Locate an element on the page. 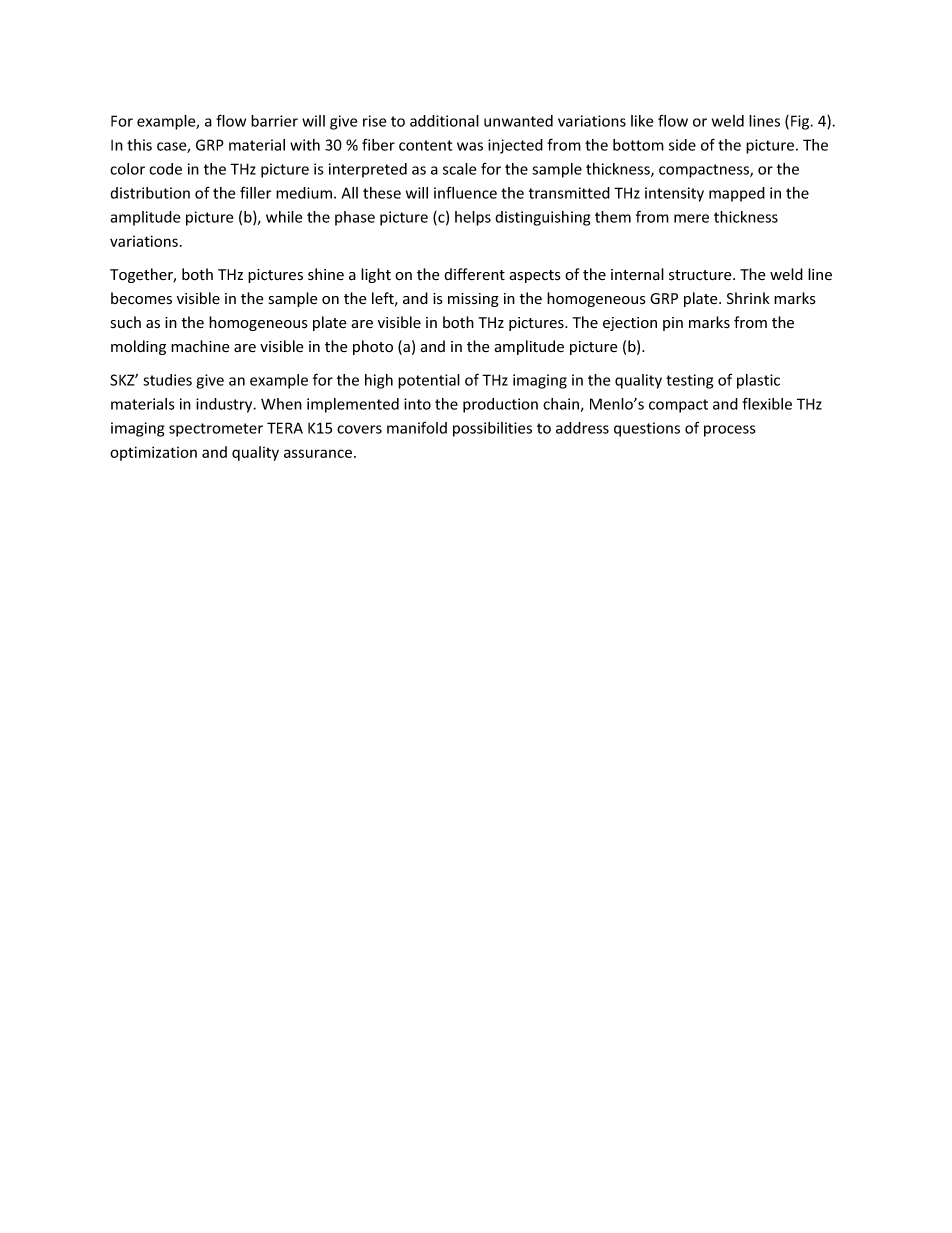 Image resolution: width=952 pixels, height=1233 pixels. structure is located at coordinates (701, 275).
